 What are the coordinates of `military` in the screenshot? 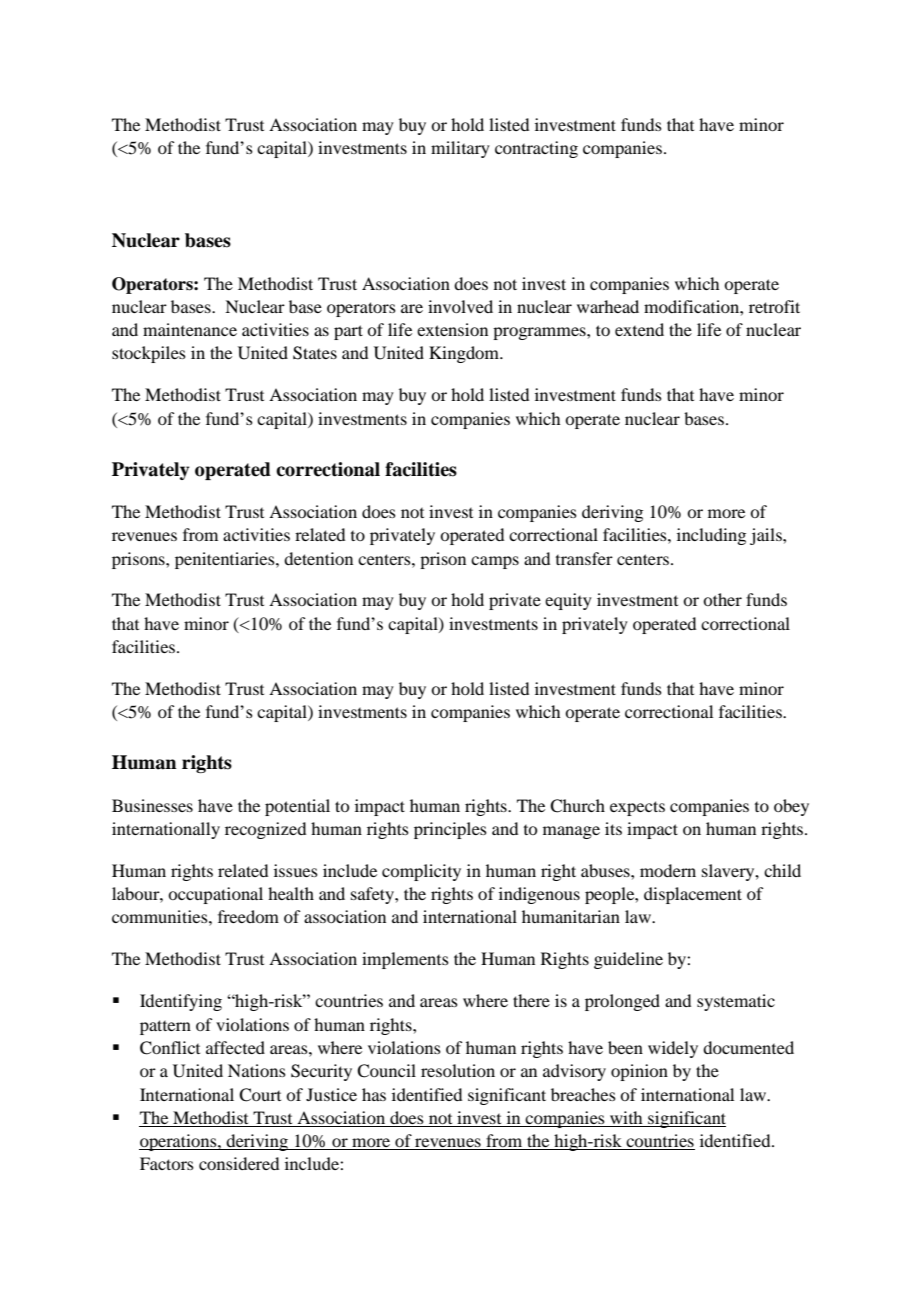 It's located at (460, 149).
